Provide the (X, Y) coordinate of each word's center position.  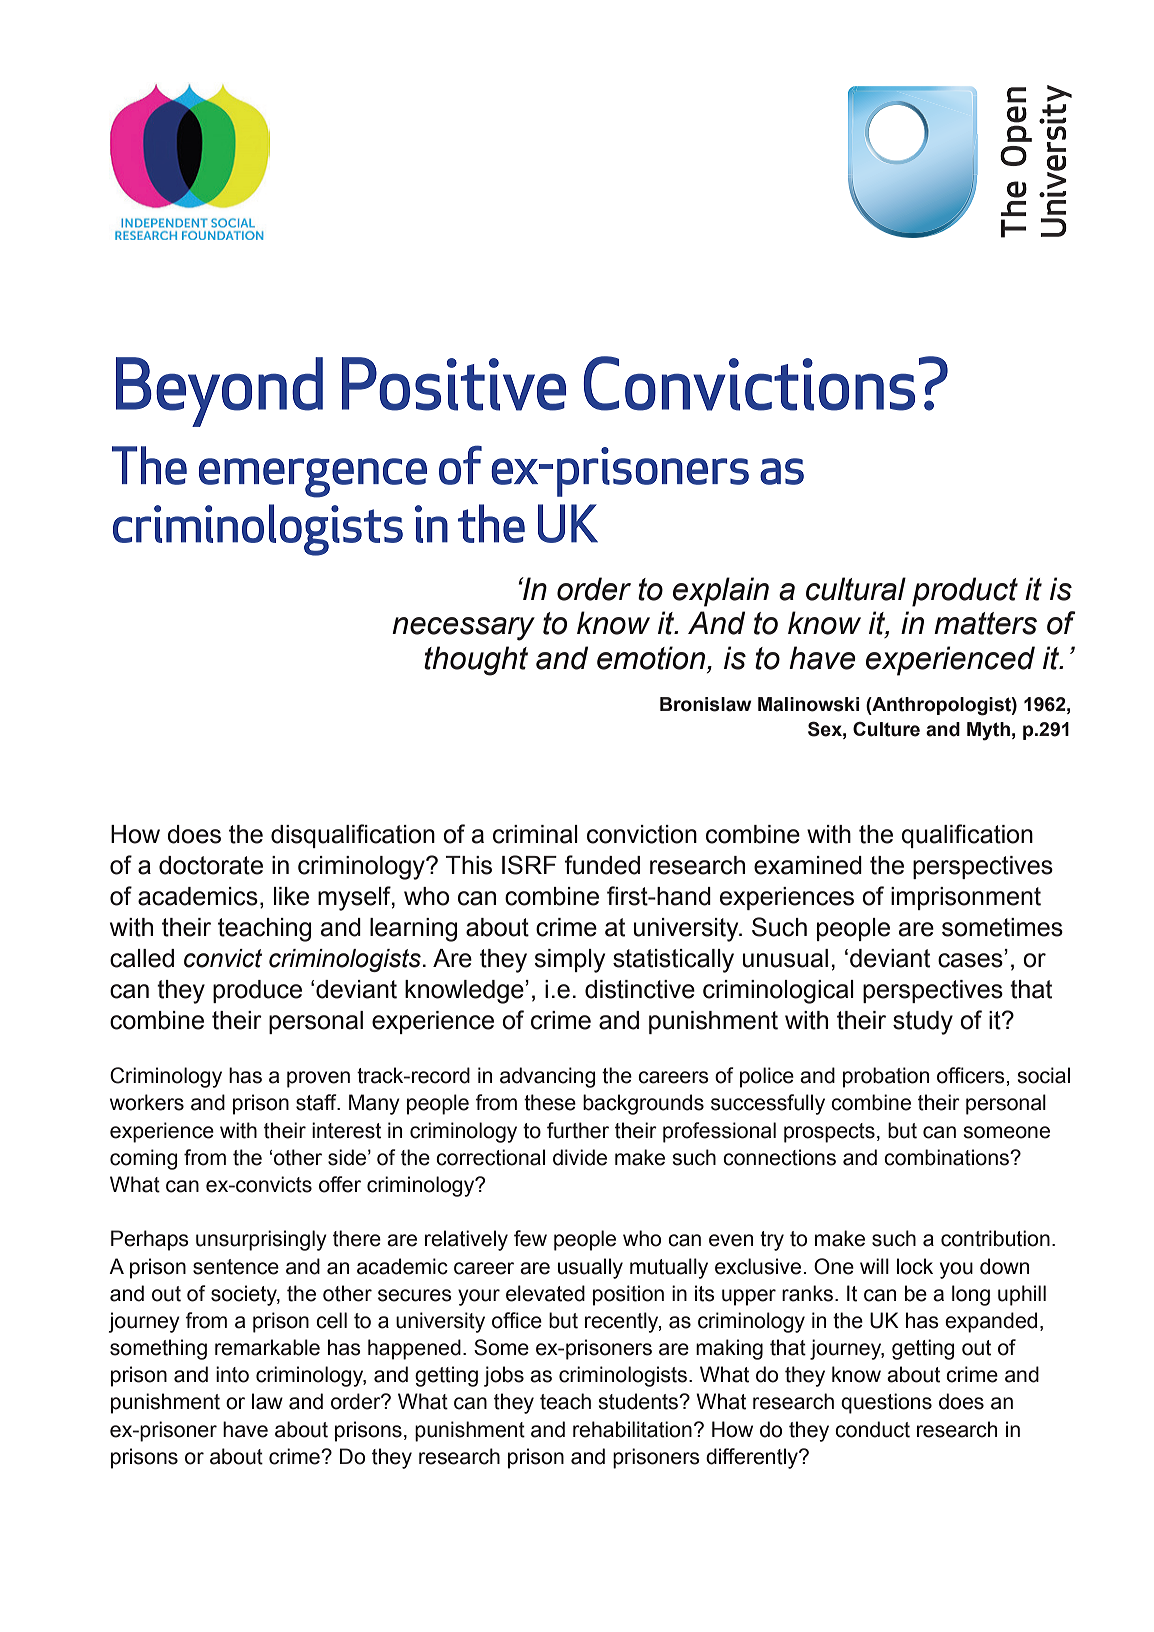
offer (340, 1184)
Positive (454, 384)
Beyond (219, 392)
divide (580, 1157)
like (291, 896)
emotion (652, 658)
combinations (948, 1157)
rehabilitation (632, 1429)
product (965, 592)
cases (970, 960)
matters (985, 623)
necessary (463, 629)
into (232, 1374)
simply (569, 961)
